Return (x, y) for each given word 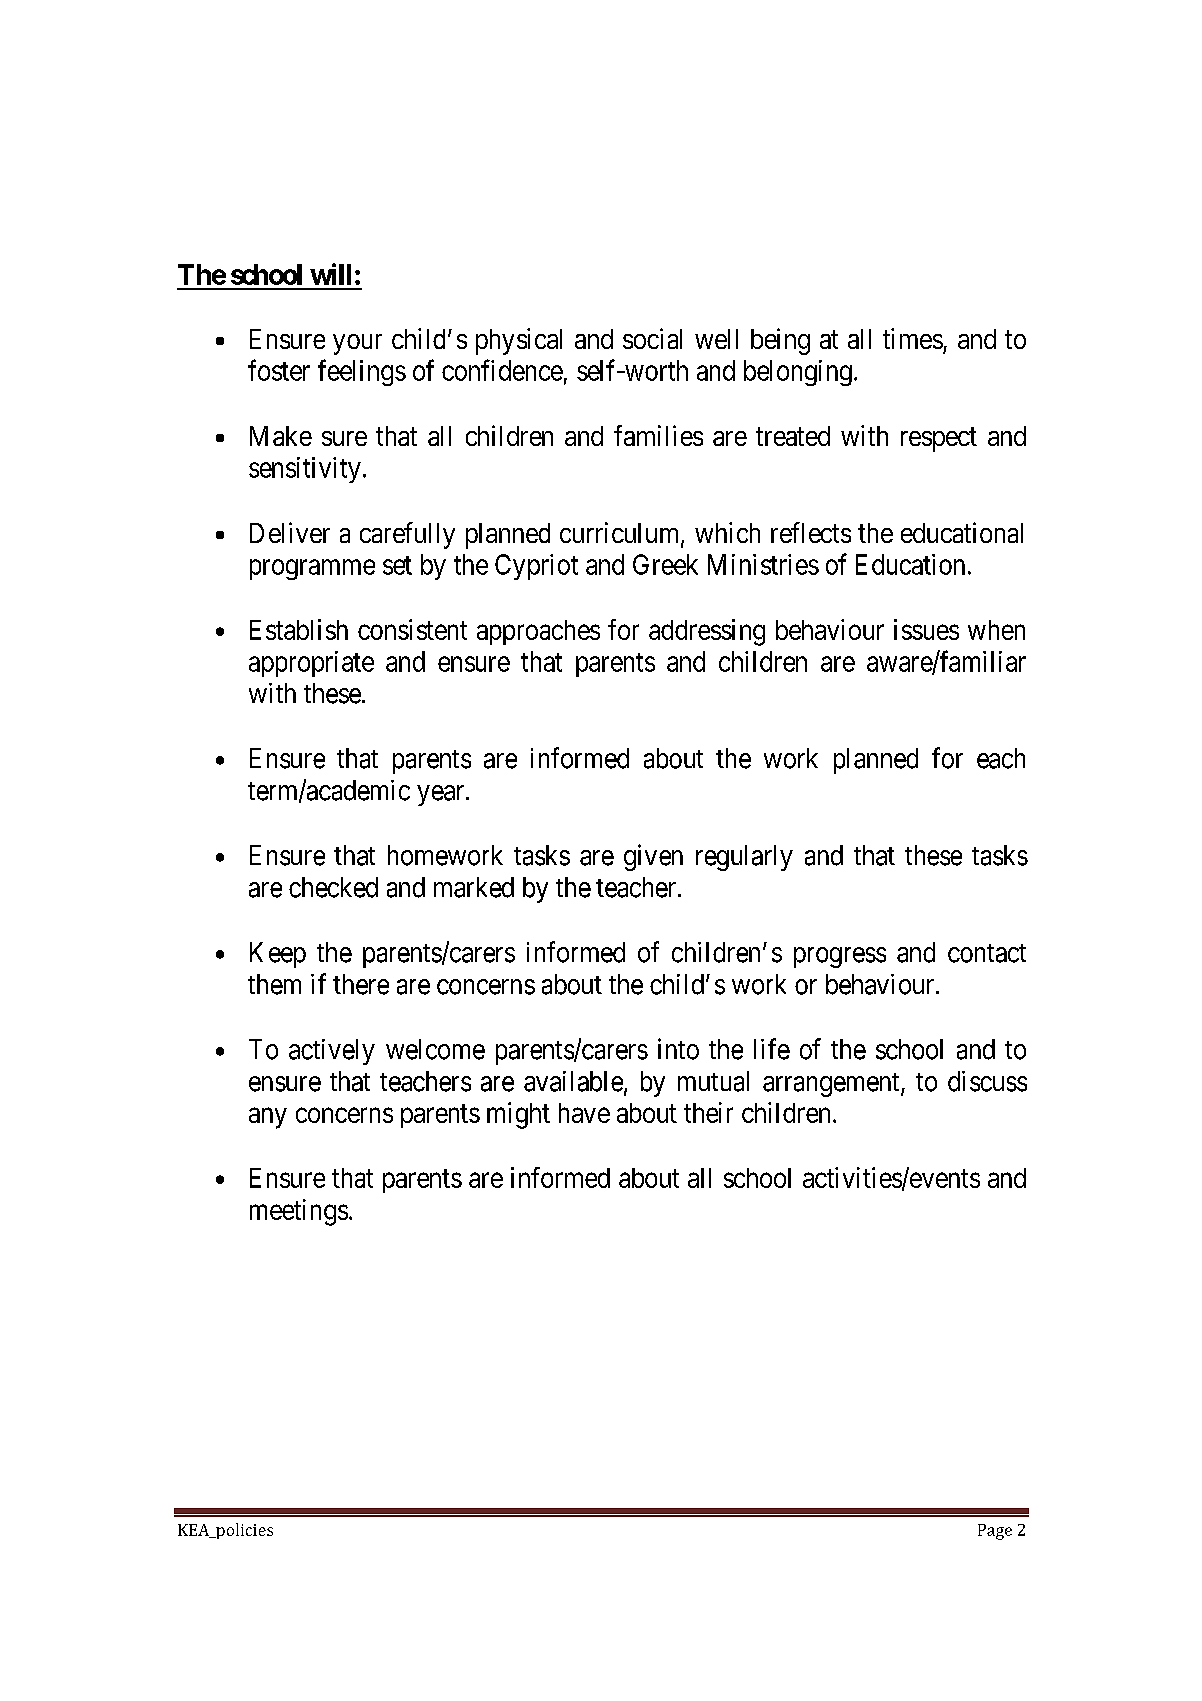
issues (926, 629)
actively (332, 1052)
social (652, 338)
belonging (798, 373)
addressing (707, 632)
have (584, 1113)
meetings (299, 1212)
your (357, 344)
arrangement (832, 1085)
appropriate (311, 664)
